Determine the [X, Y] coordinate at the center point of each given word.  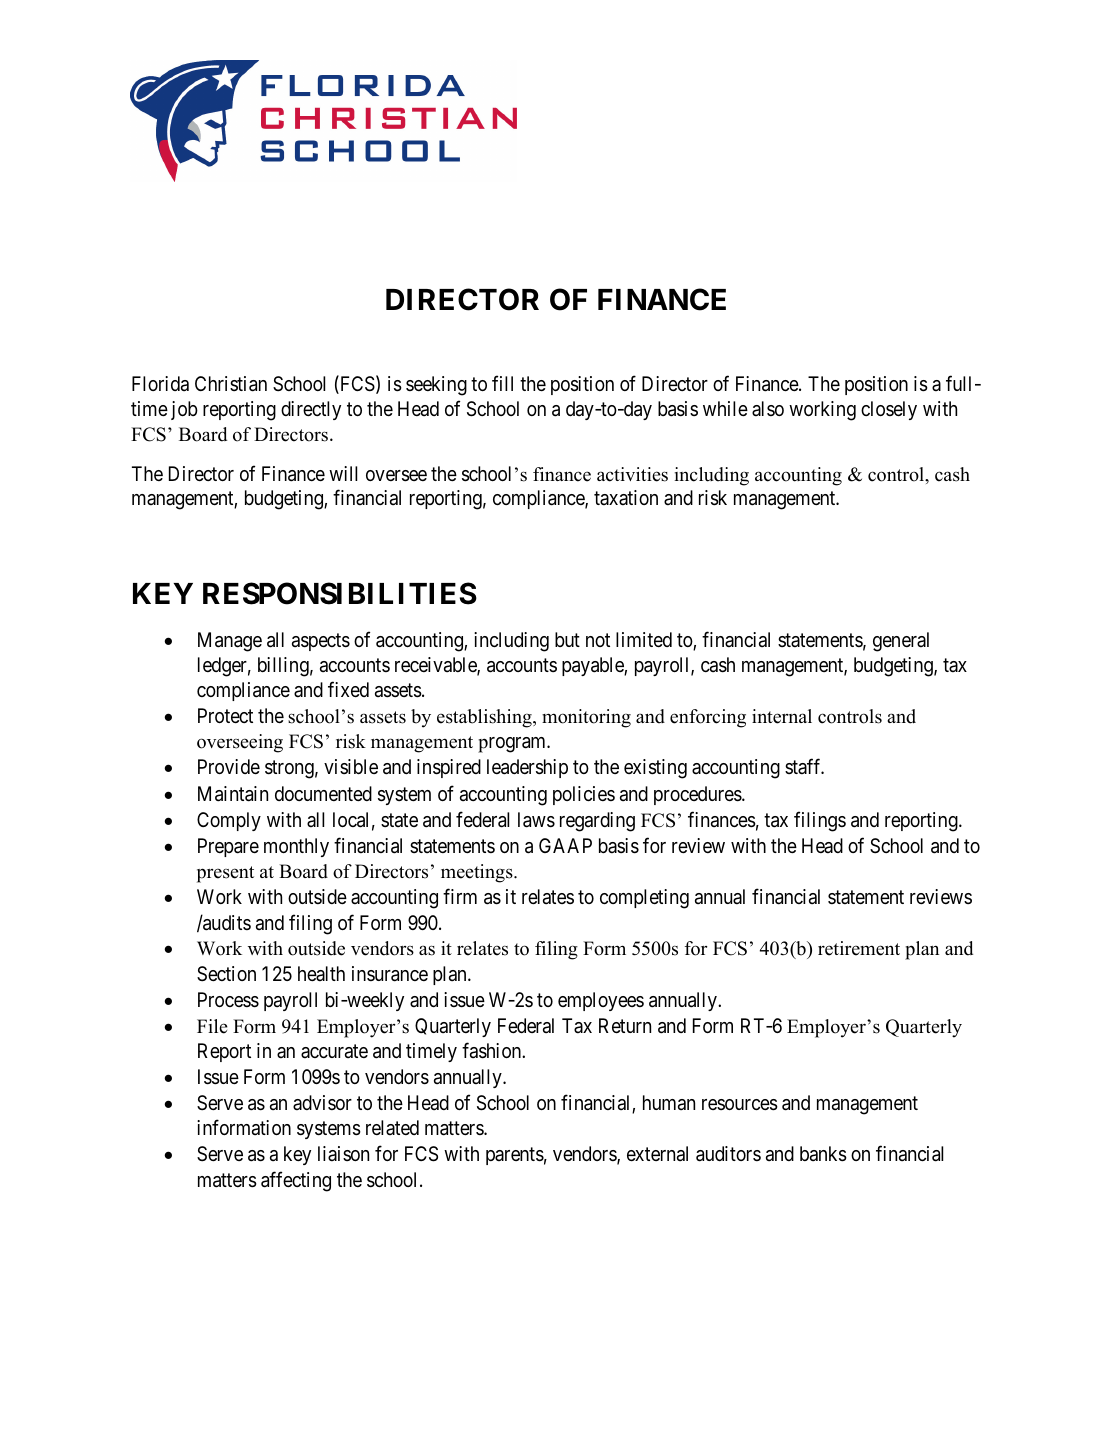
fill [502, 383]
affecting [296, 1181]
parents [515, 1156]
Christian [231, 384]
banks [823, 1154]
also [768, 408]
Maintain [233, 794]
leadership [527, 768]
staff [804, 766]
